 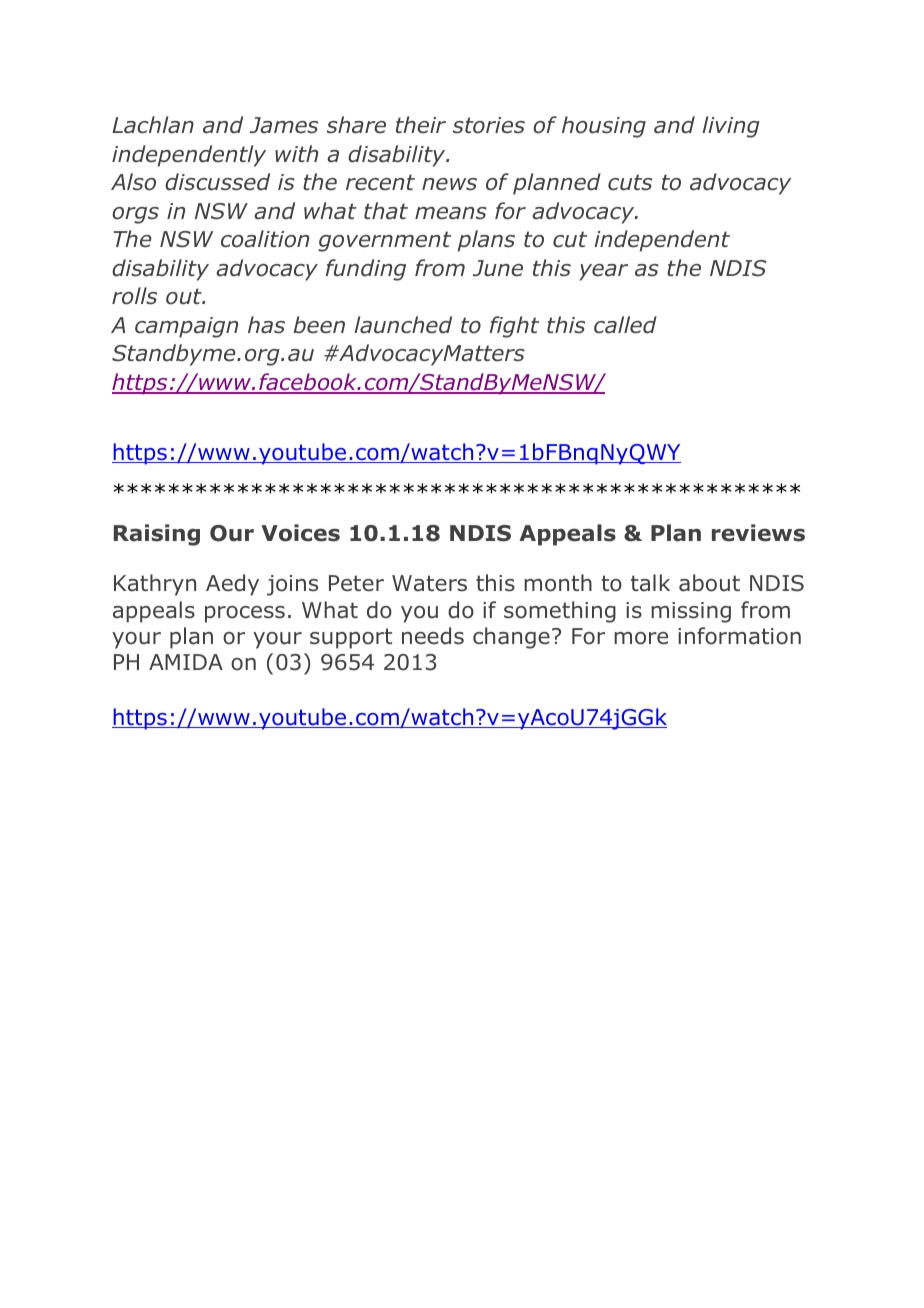 I want to click on more, so click(x=641, y=638).
